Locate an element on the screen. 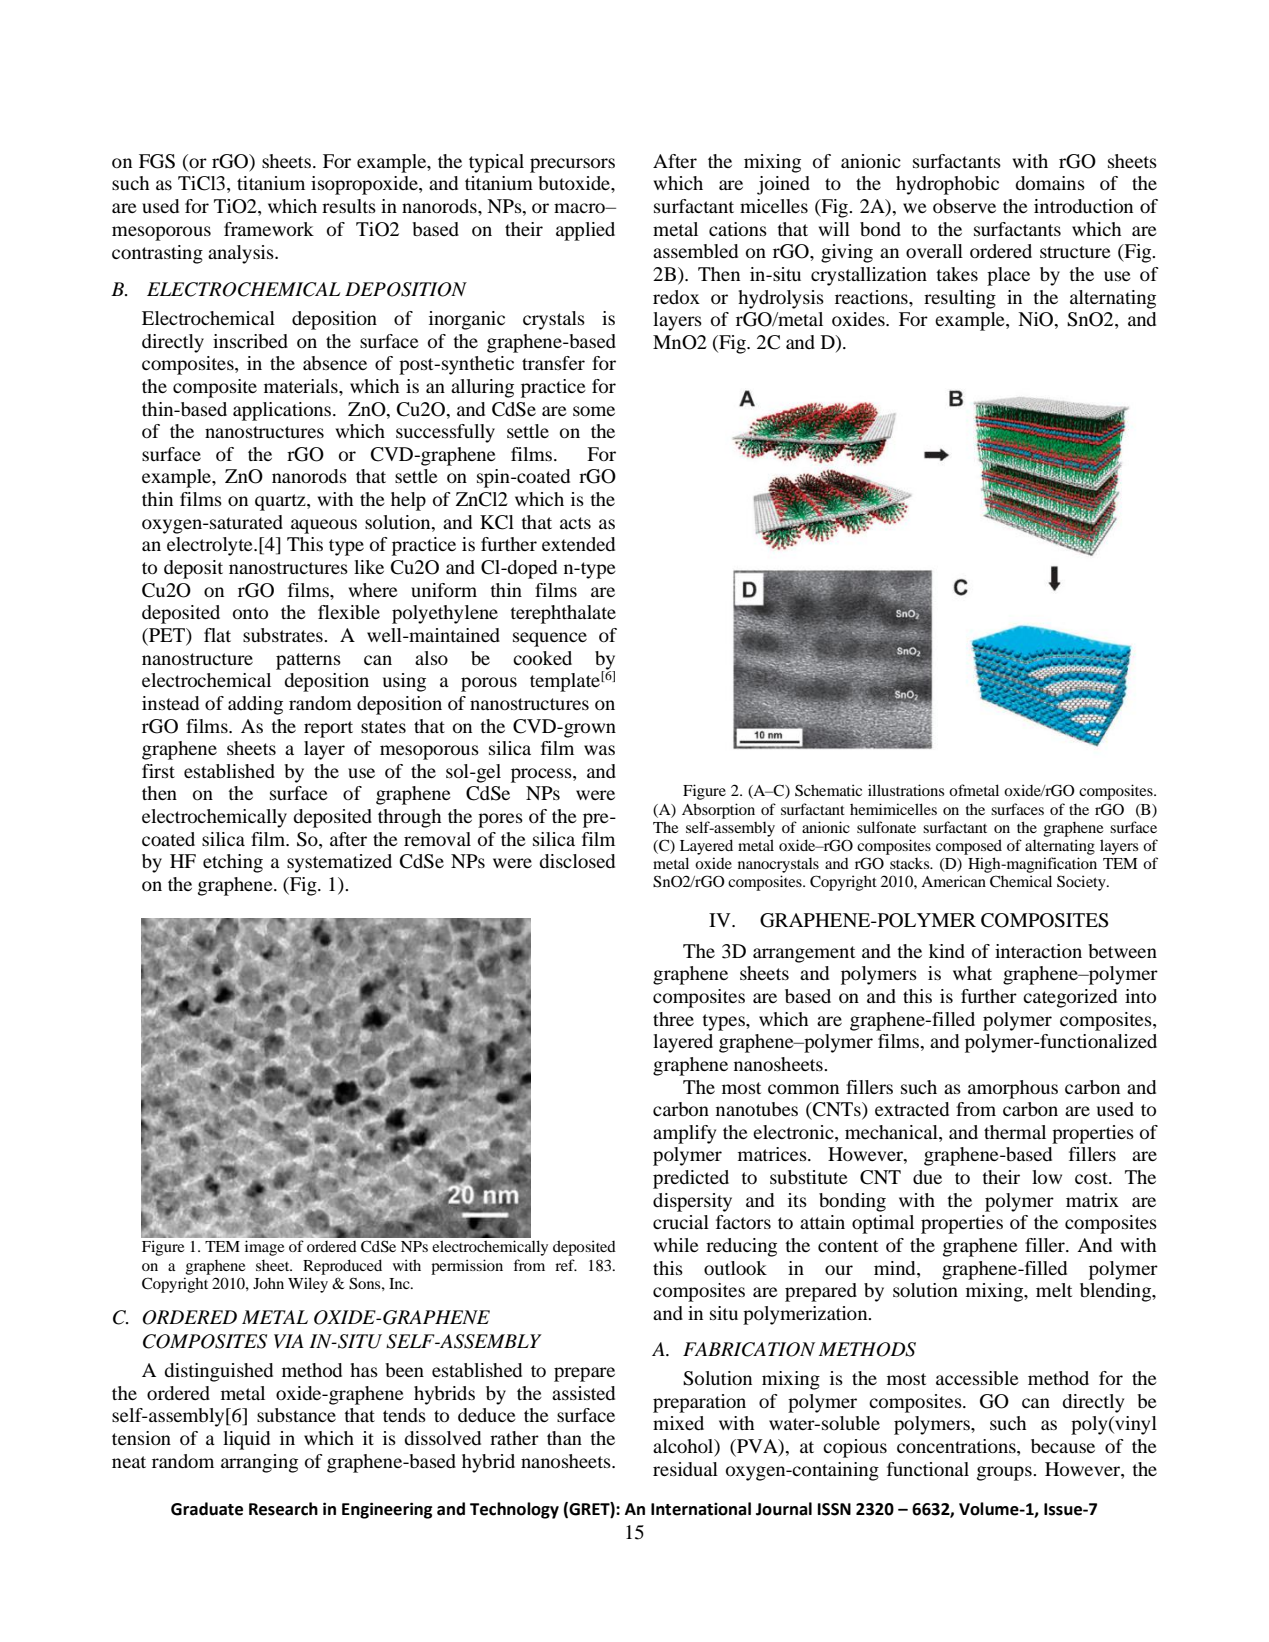 This screenshot has width=1269, height=1642. arranging is located at coordinates (259, 1463).
